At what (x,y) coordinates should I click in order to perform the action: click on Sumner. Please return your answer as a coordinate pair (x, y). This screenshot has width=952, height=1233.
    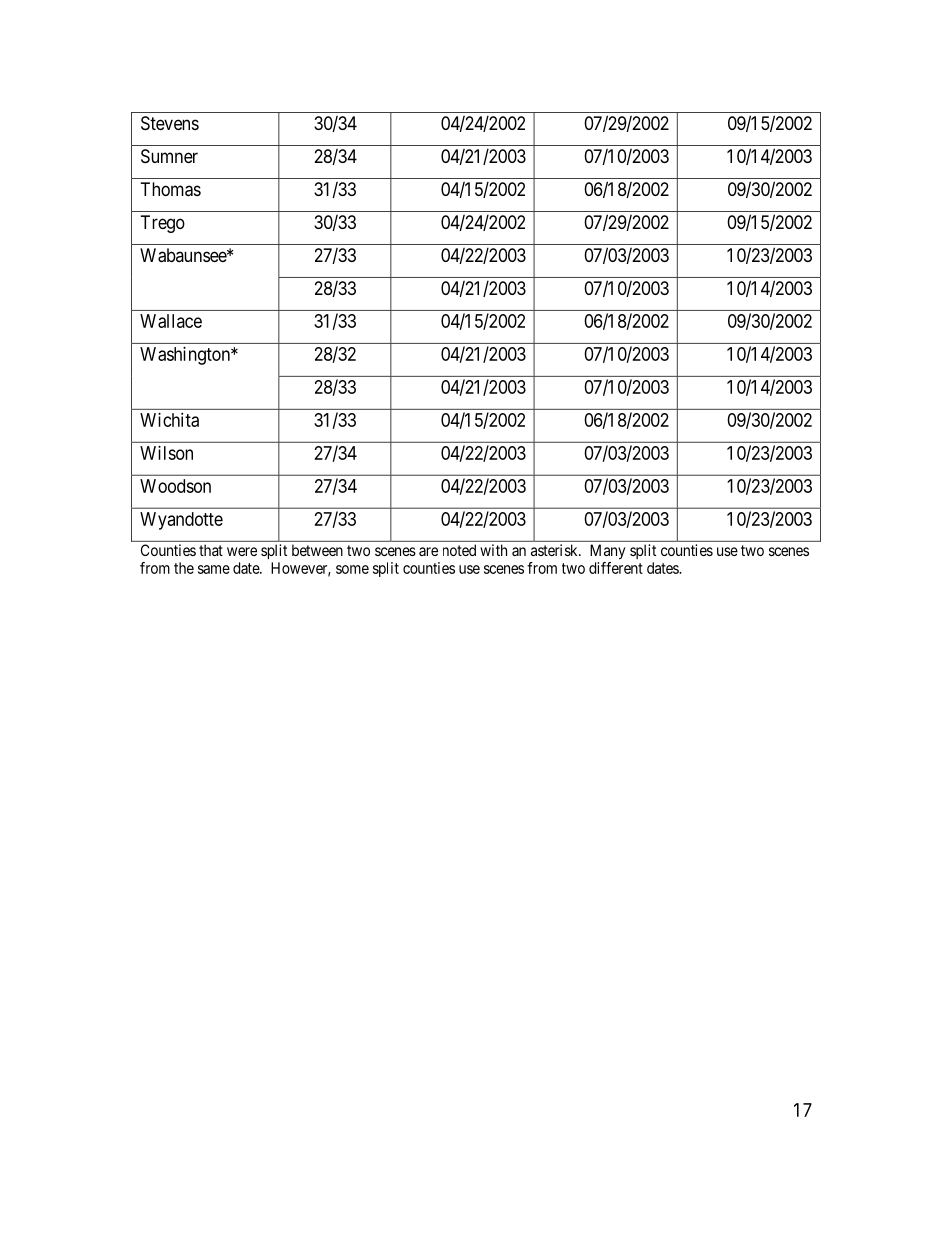
    Looking at the image, I should click on (169, 156).
